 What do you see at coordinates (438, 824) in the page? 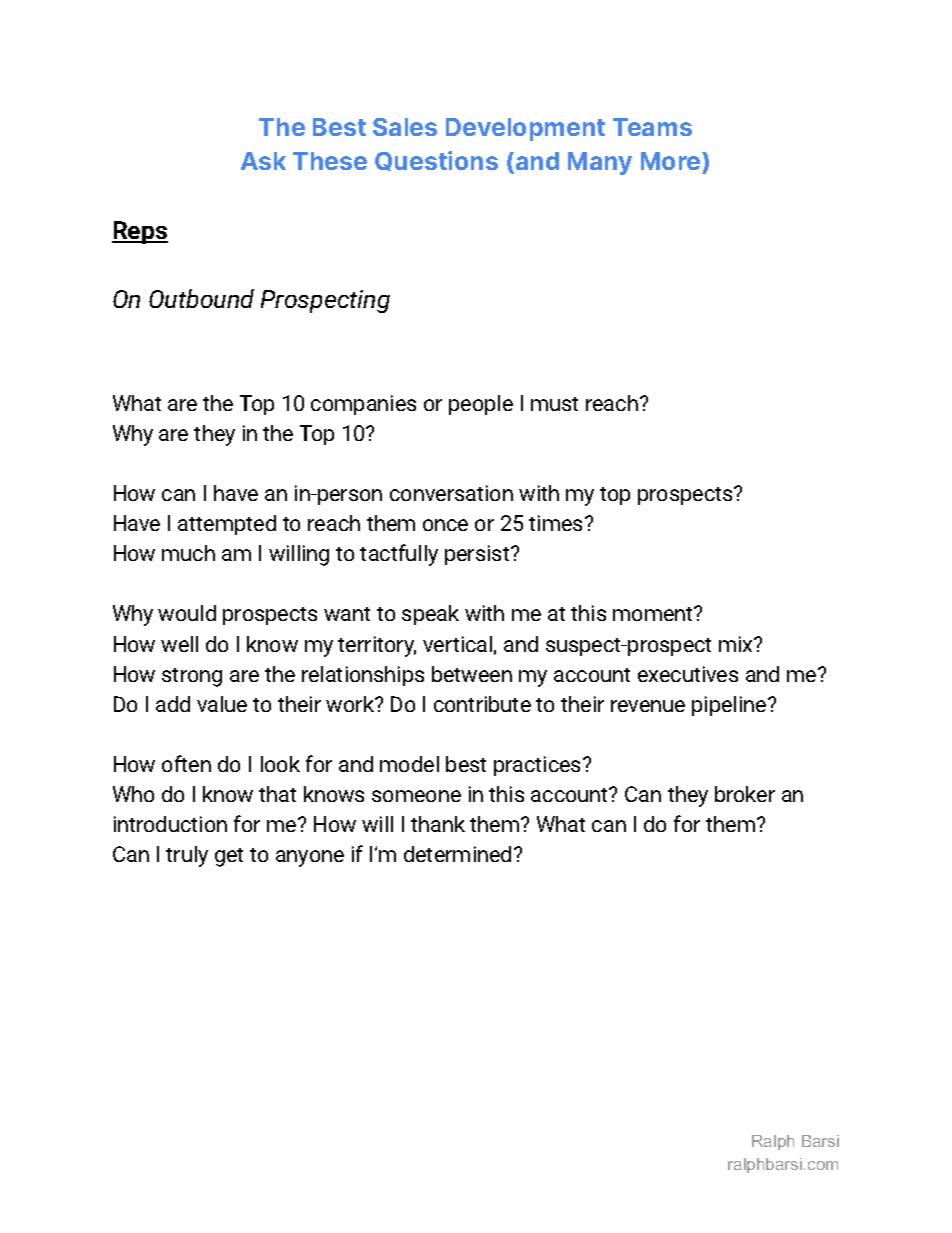
I see `thank` at bounding box center [438, 824].
